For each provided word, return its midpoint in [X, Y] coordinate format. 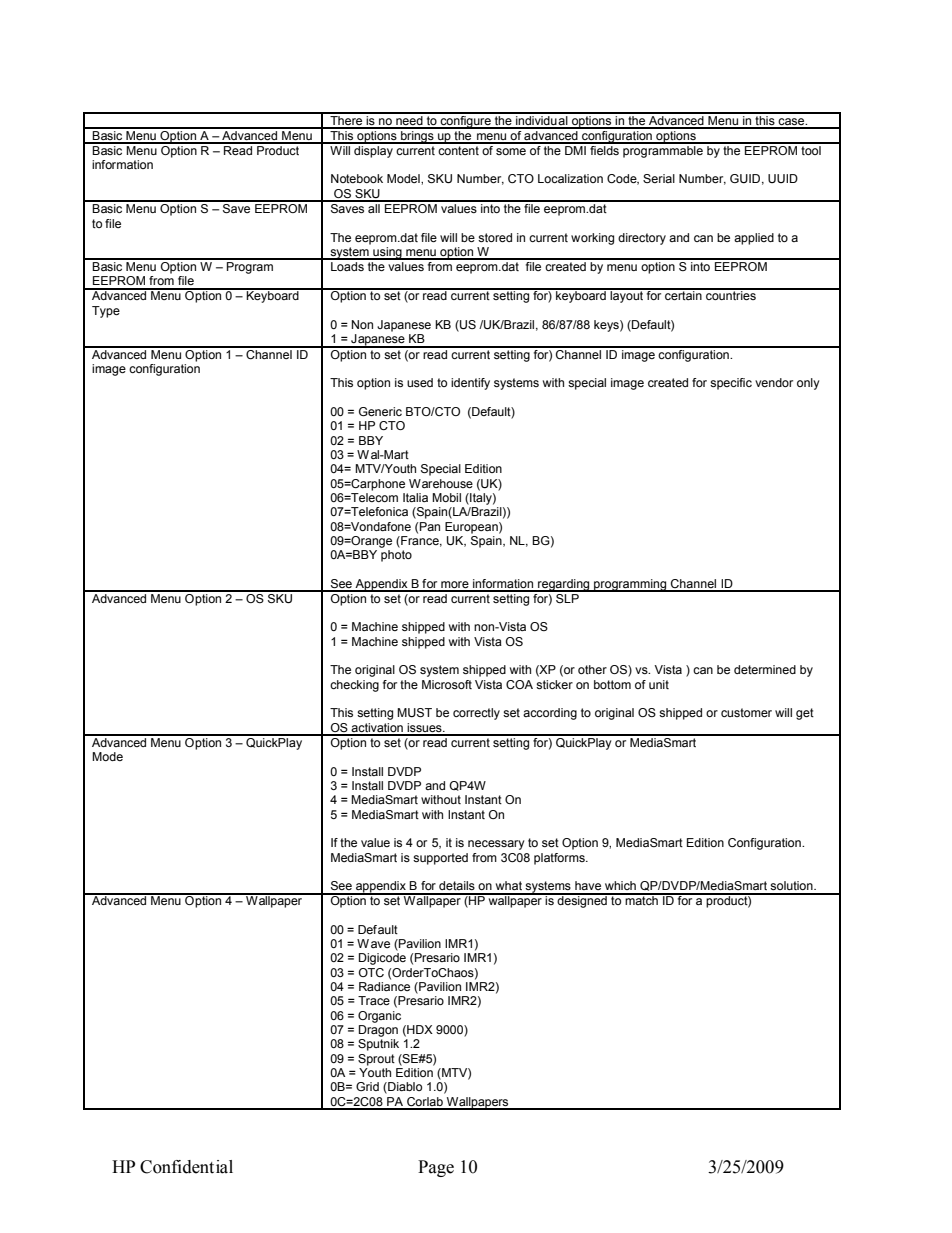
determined [765, 669]
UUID [783, 178]
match [641, 899]
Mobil [446, 497]
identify [470, 384]
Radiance [384, 986]
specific [731, 384]
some [511, 151]
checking [354, 686]
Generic [380, 411]
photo [396, 556]
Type [106, 312]
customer [746, 712]
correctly [476, 714]
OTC [371, 972]
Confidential [186, 1167]
